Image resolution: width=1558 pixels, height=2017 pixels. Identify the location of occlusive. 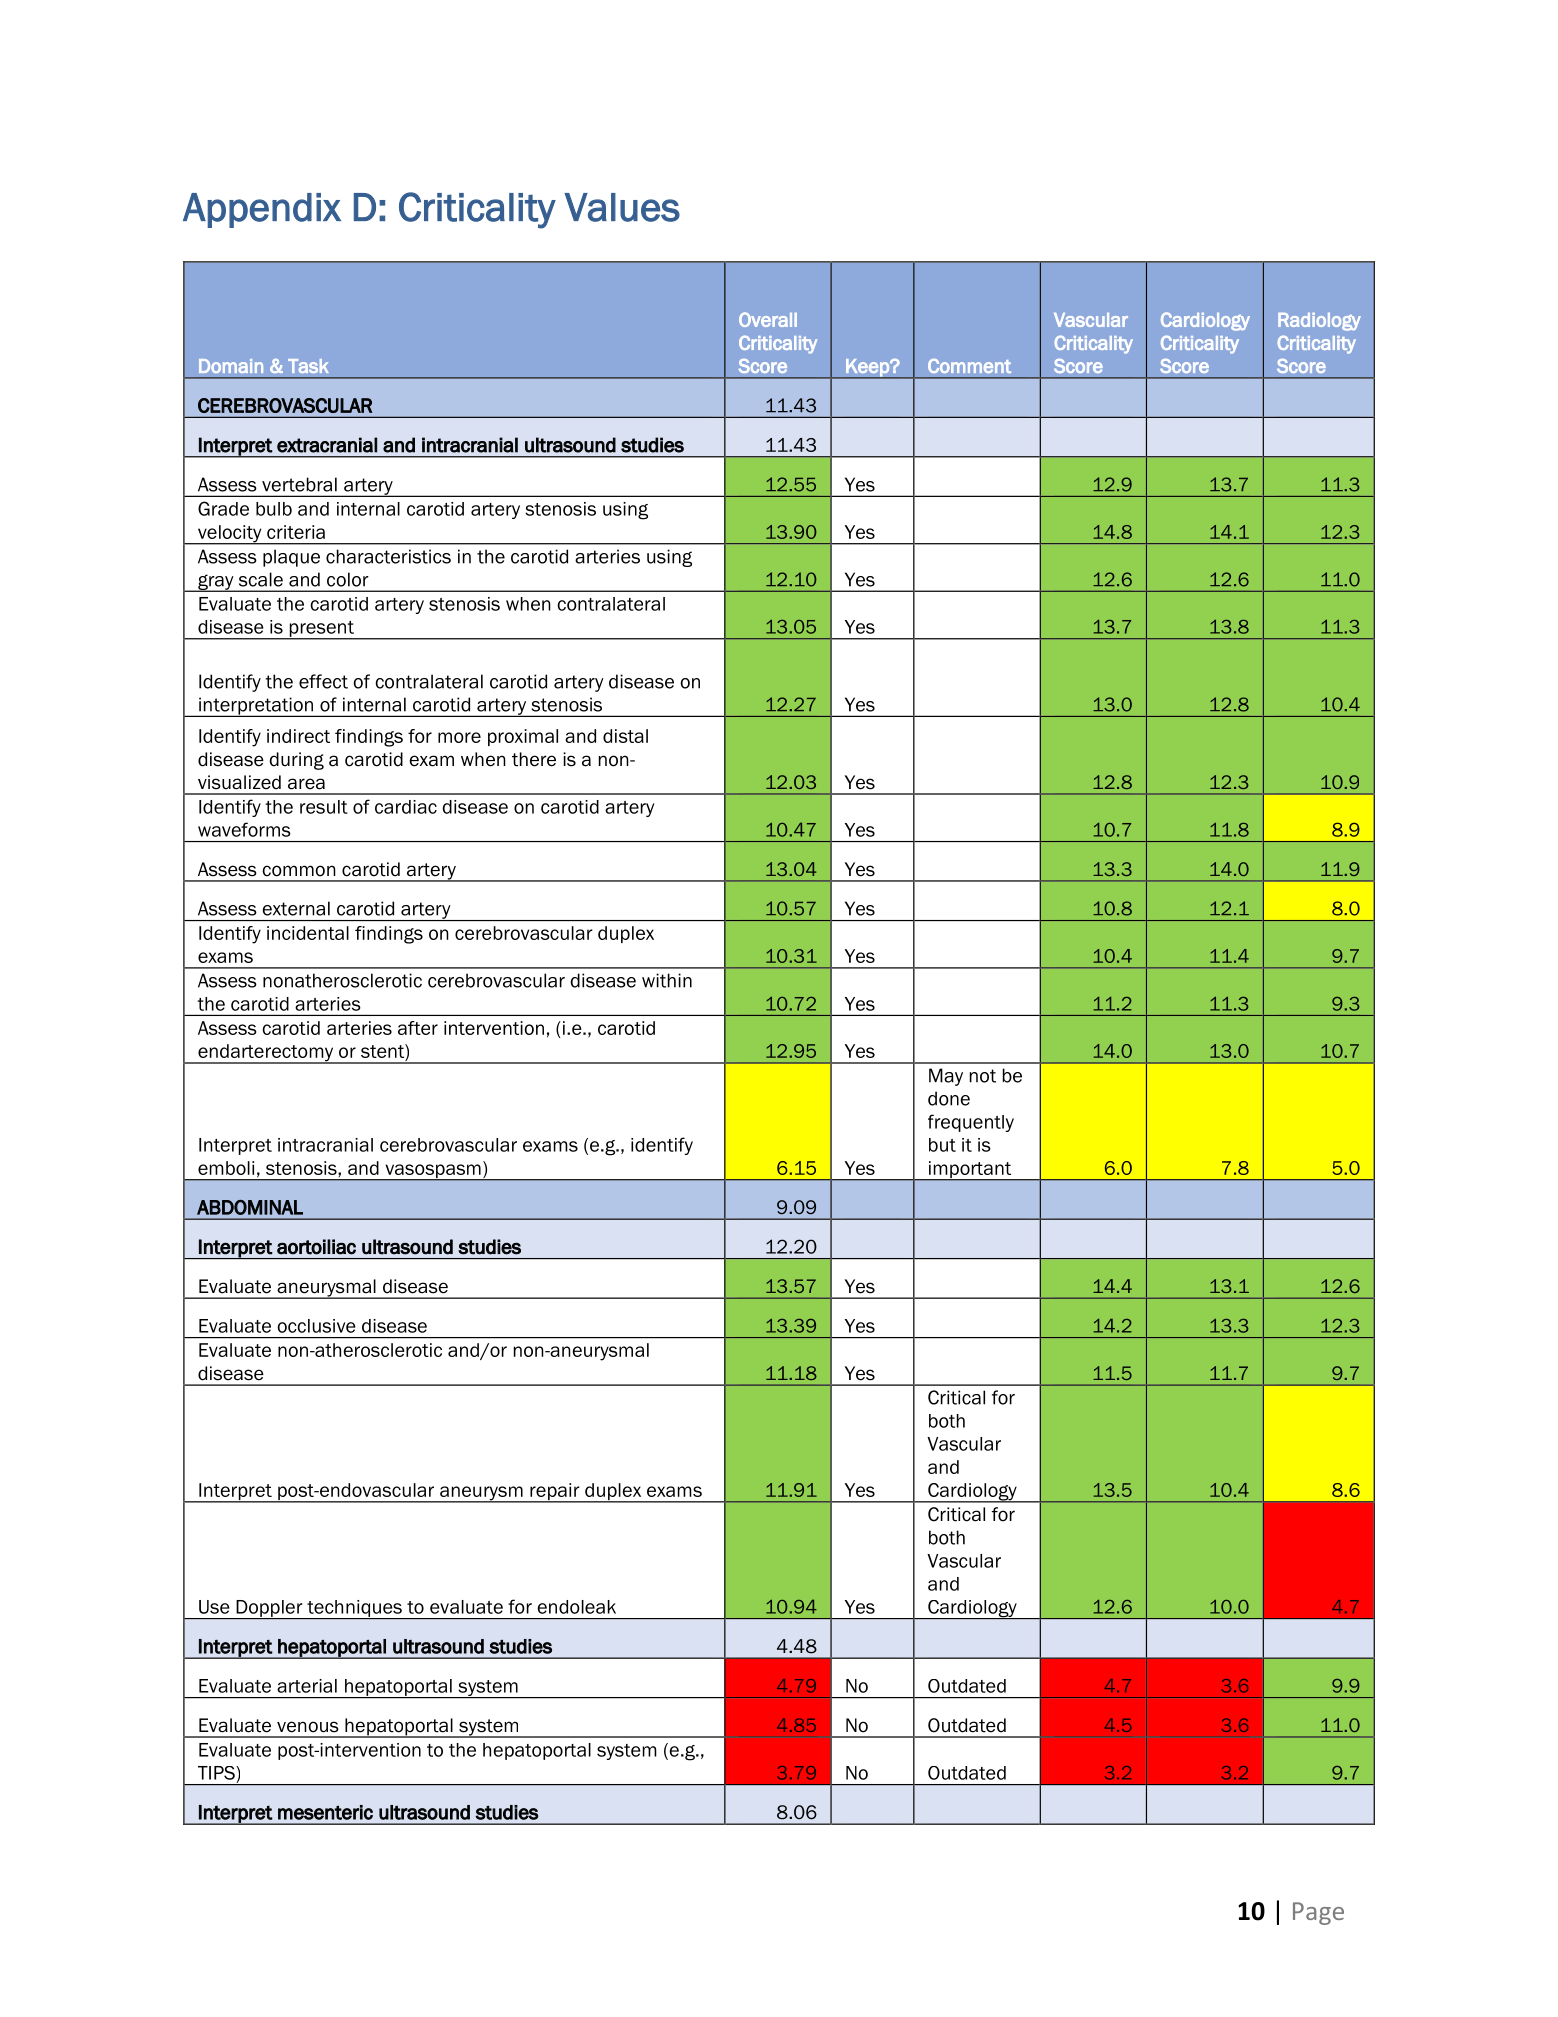
(316, 1326).
